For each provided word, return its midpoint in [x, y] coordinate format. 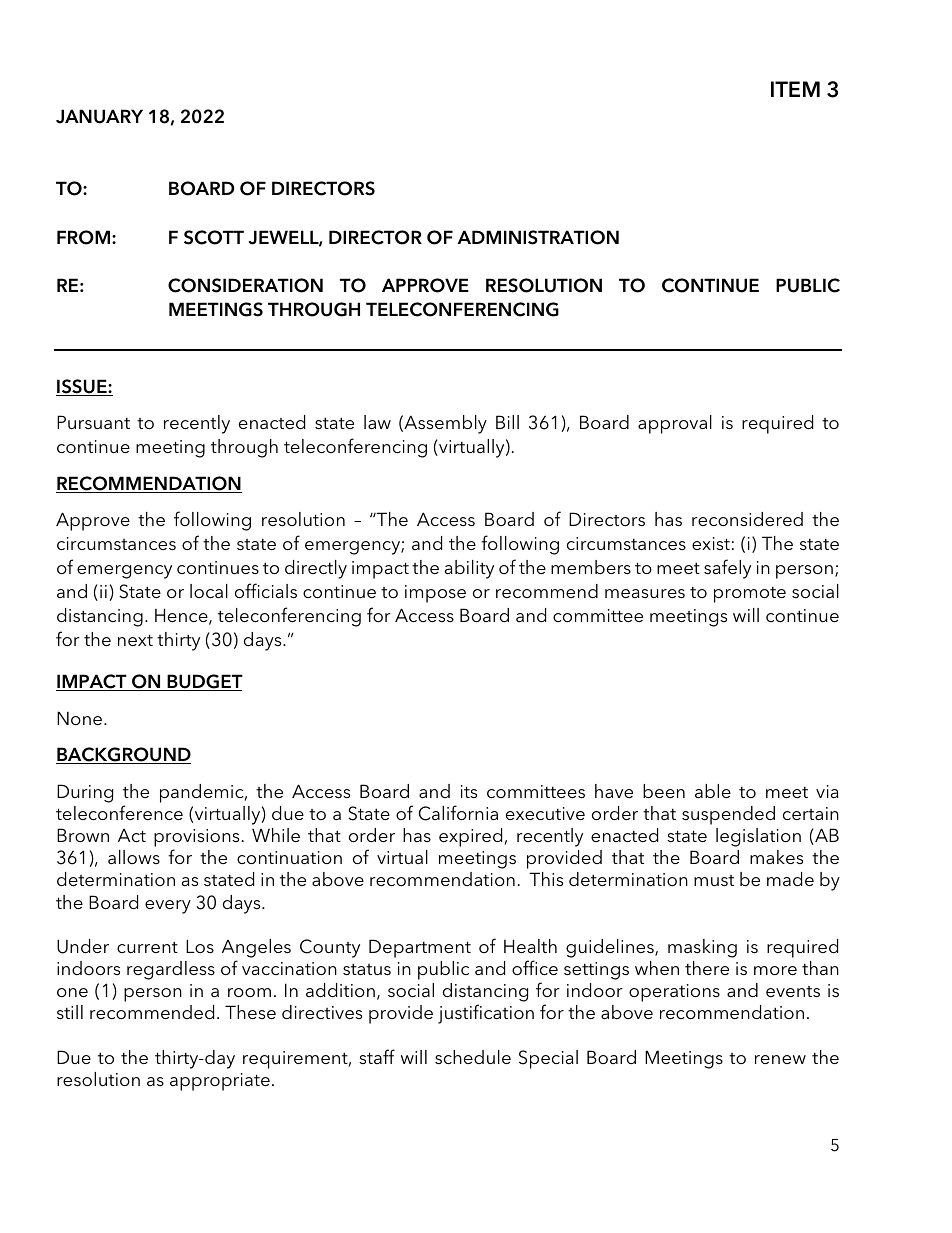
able [713, 791]
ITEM [795, 89]
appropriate [220, 1082]
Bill [507, 422]
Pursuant [93, 422]
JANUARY [99, 116]
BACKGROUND [123, 755]
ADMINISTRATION [538, 237]
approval [675, 424]
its [469, 791]
